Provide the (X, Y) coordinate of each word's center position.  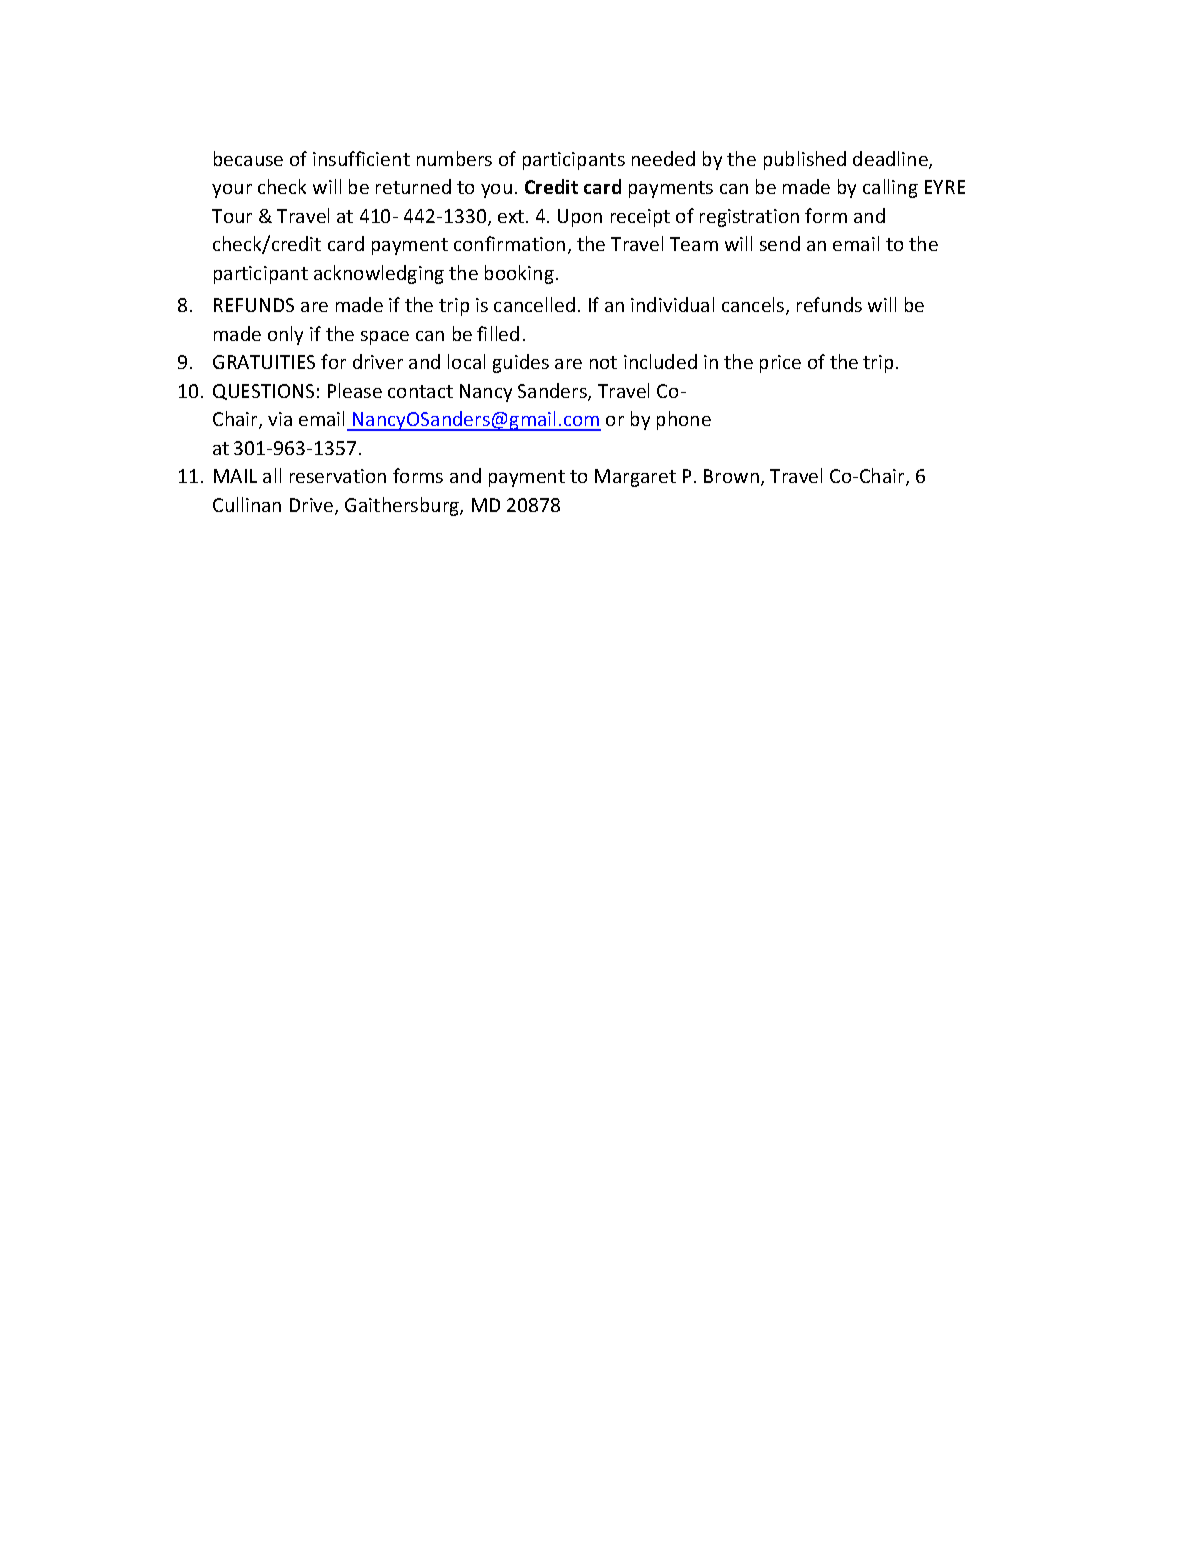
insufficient (361, 158)
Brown (731, 476)
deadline (891, 160)
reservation (338, 476)
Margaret (635, 478)
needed (663, 158)
